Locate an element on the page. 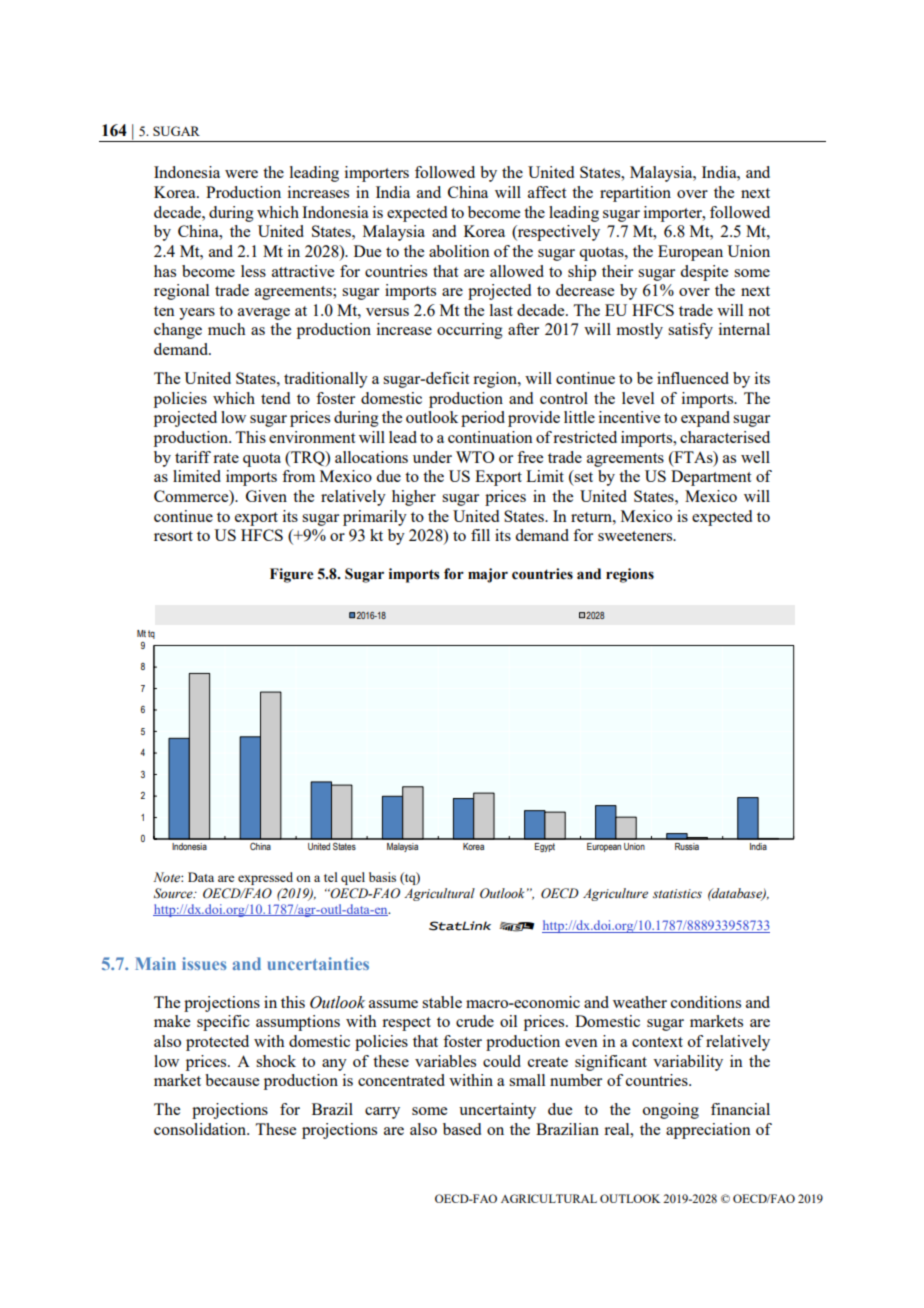 This page has width=924, height=1308. sweeteners is located at coordinates (636, 536).
